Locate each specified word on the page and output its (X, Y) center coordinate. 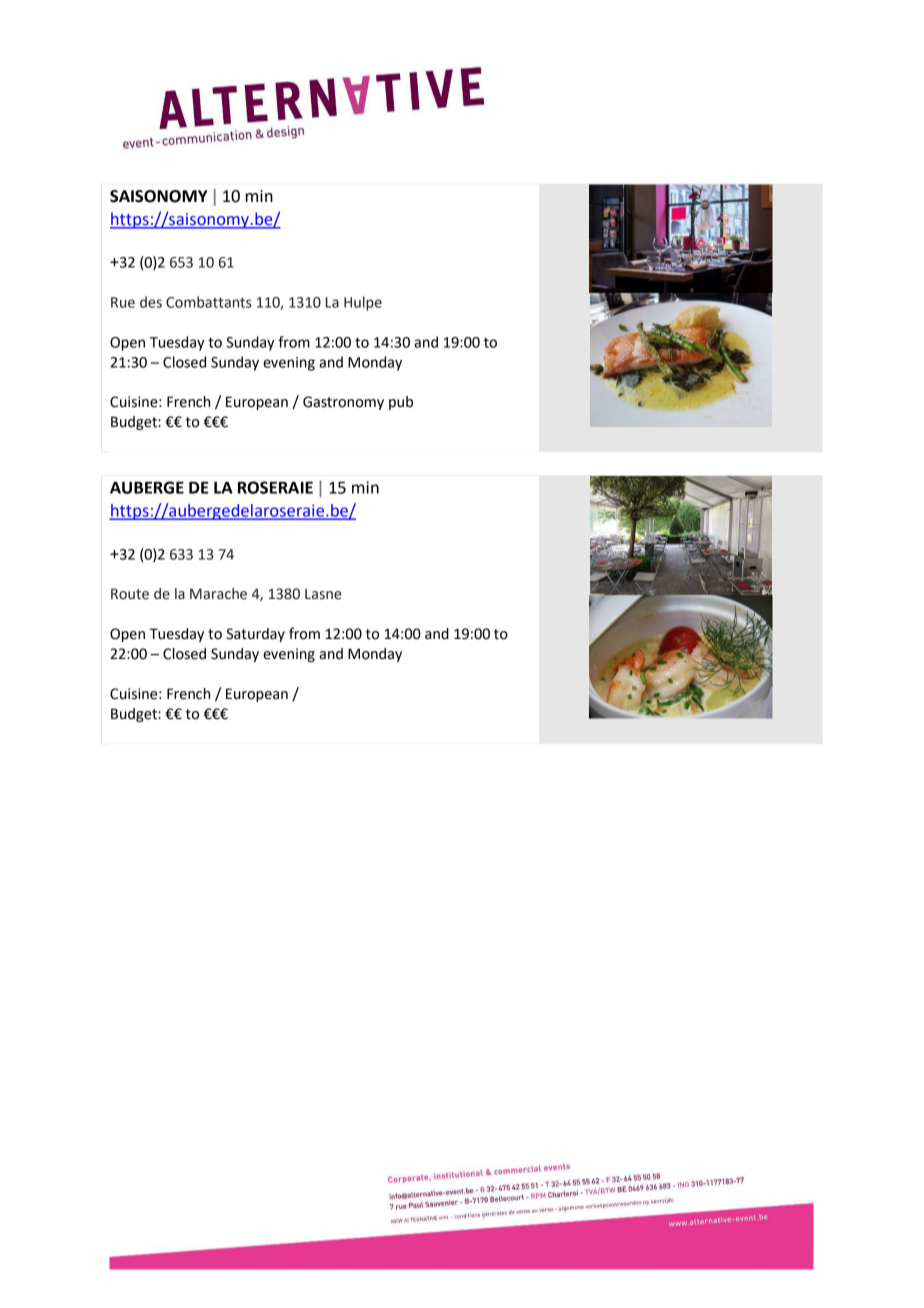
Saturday (255, 635)
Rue (123, 302)
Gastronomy (343, 403)
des (151, 302)
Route (130, 594)
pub (401, 403)
